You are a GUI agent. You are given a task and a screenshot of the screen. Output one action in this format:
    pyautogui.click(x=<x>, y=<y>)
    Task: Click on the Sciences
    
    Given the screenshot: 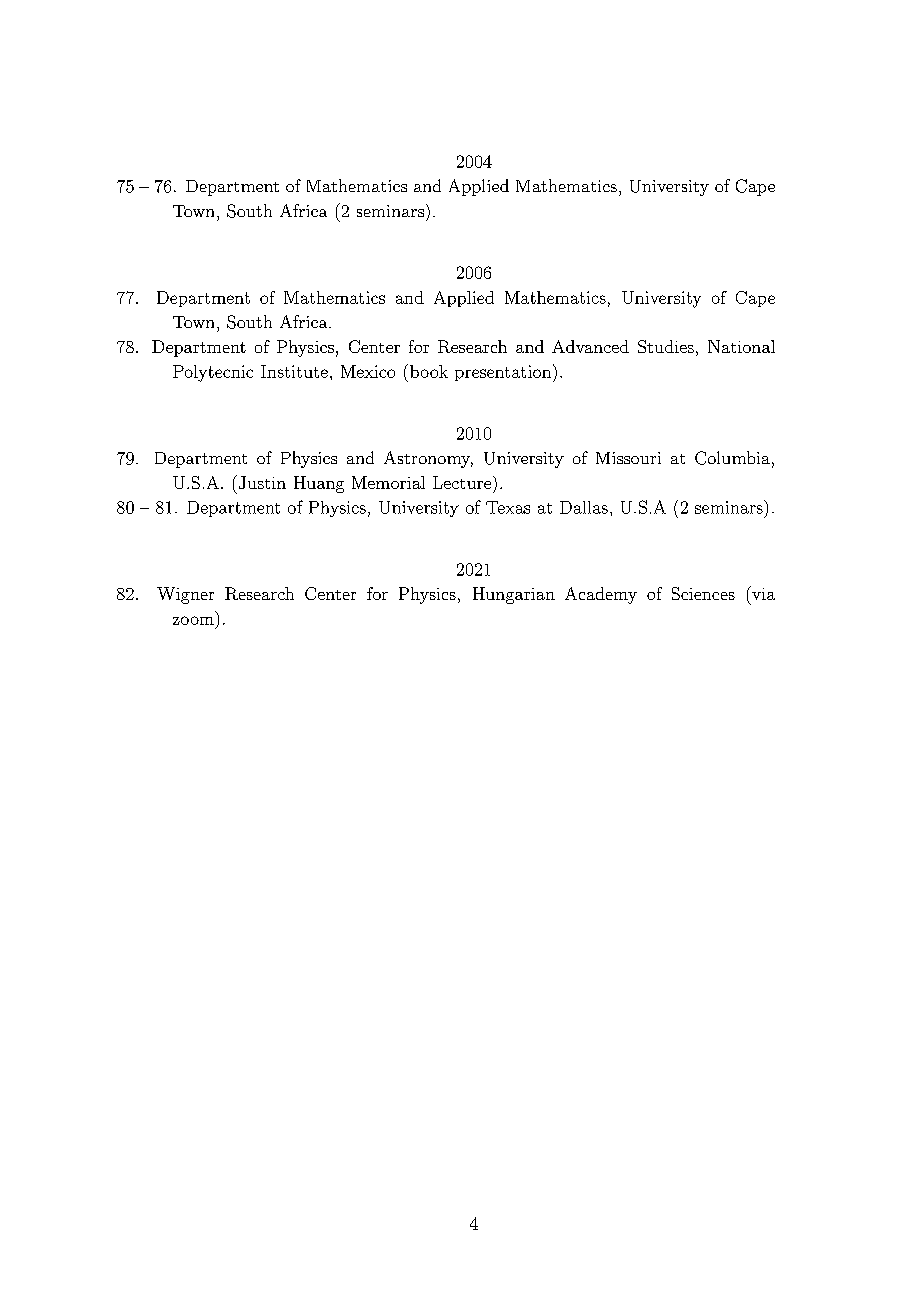 What is the action you would take?
    pyautogui.click(x=703, y=593)
